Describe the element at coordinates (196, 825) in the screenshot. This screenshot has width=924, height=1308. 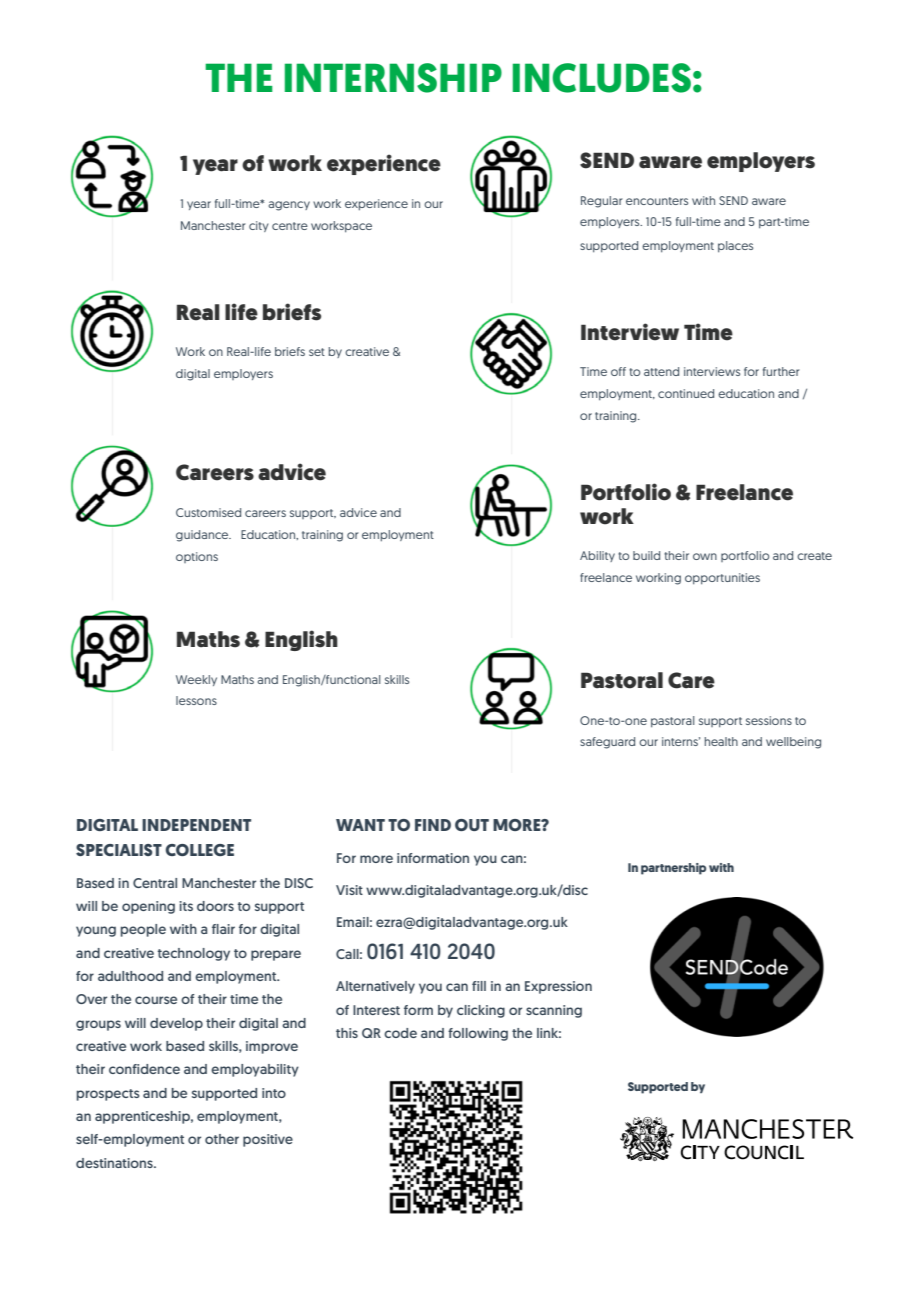
I see `INDEPENDENT` at that location.
